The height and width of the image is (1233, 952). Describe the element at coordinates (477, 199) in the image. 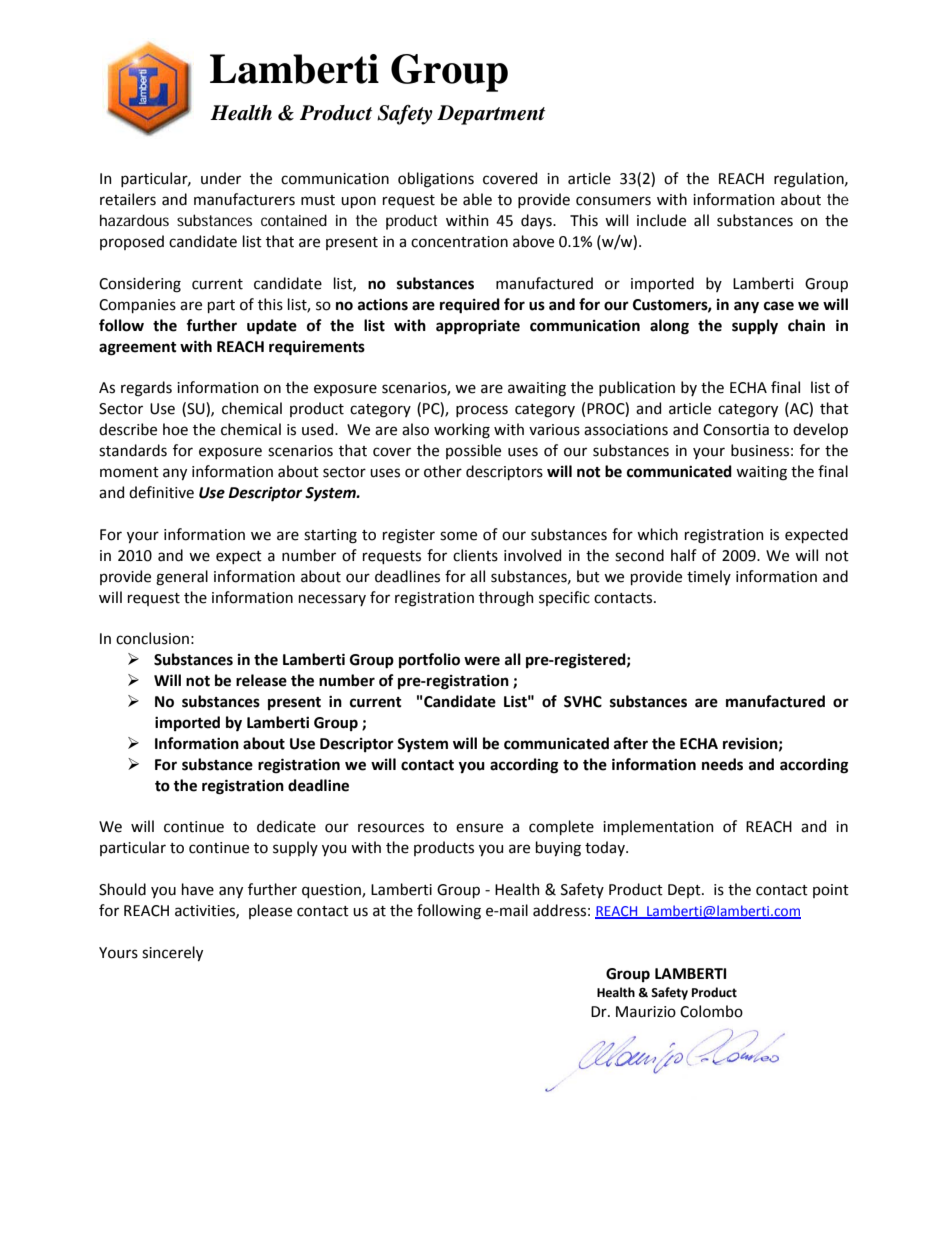

I see `able` at that location.
